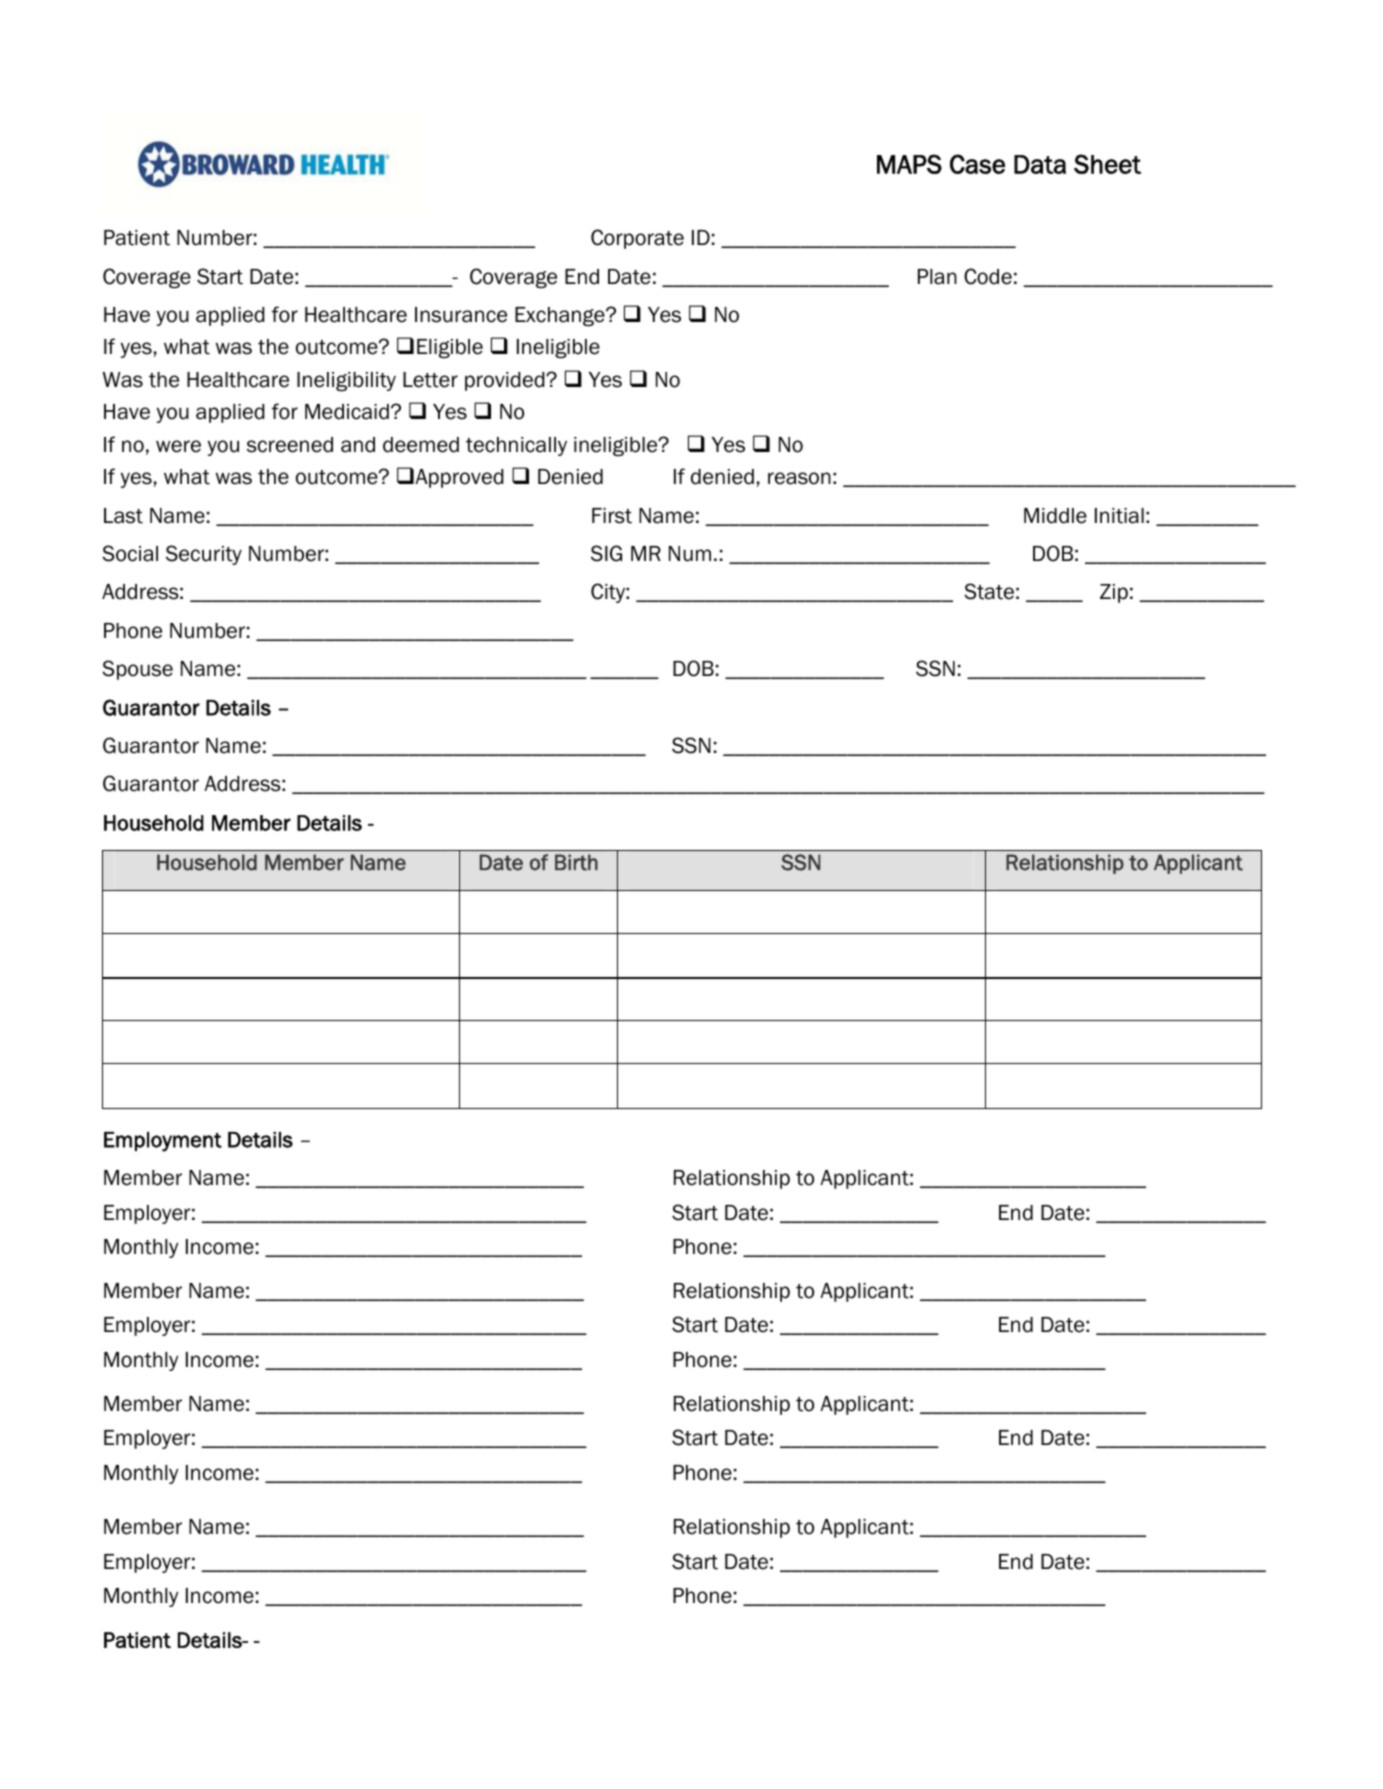 The width and height of the page is (1383, 1789). I want to click on Insurance, so click(461, 315).
